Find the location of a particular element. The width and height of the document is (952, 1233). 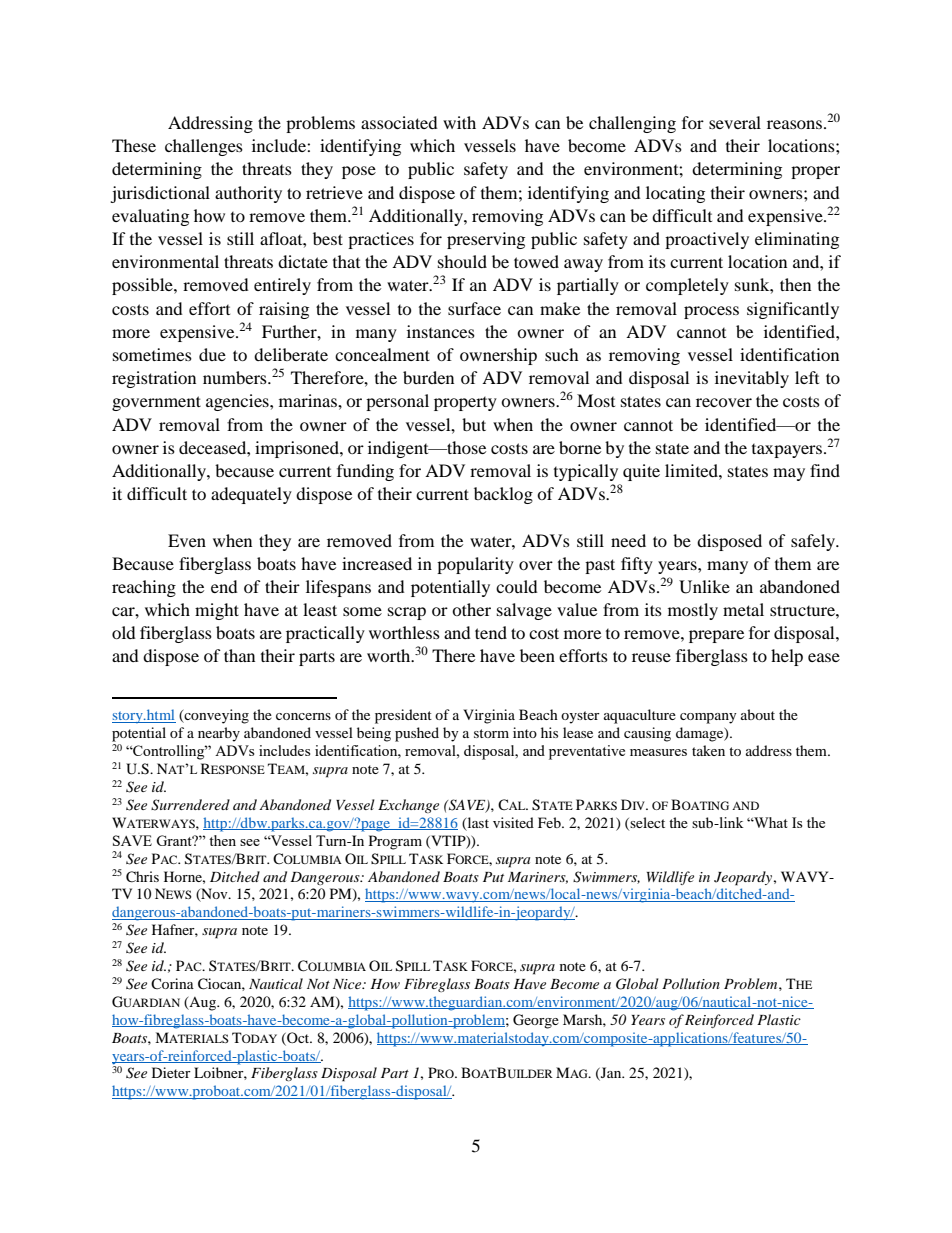

might is located at coordinates (217, 611).
